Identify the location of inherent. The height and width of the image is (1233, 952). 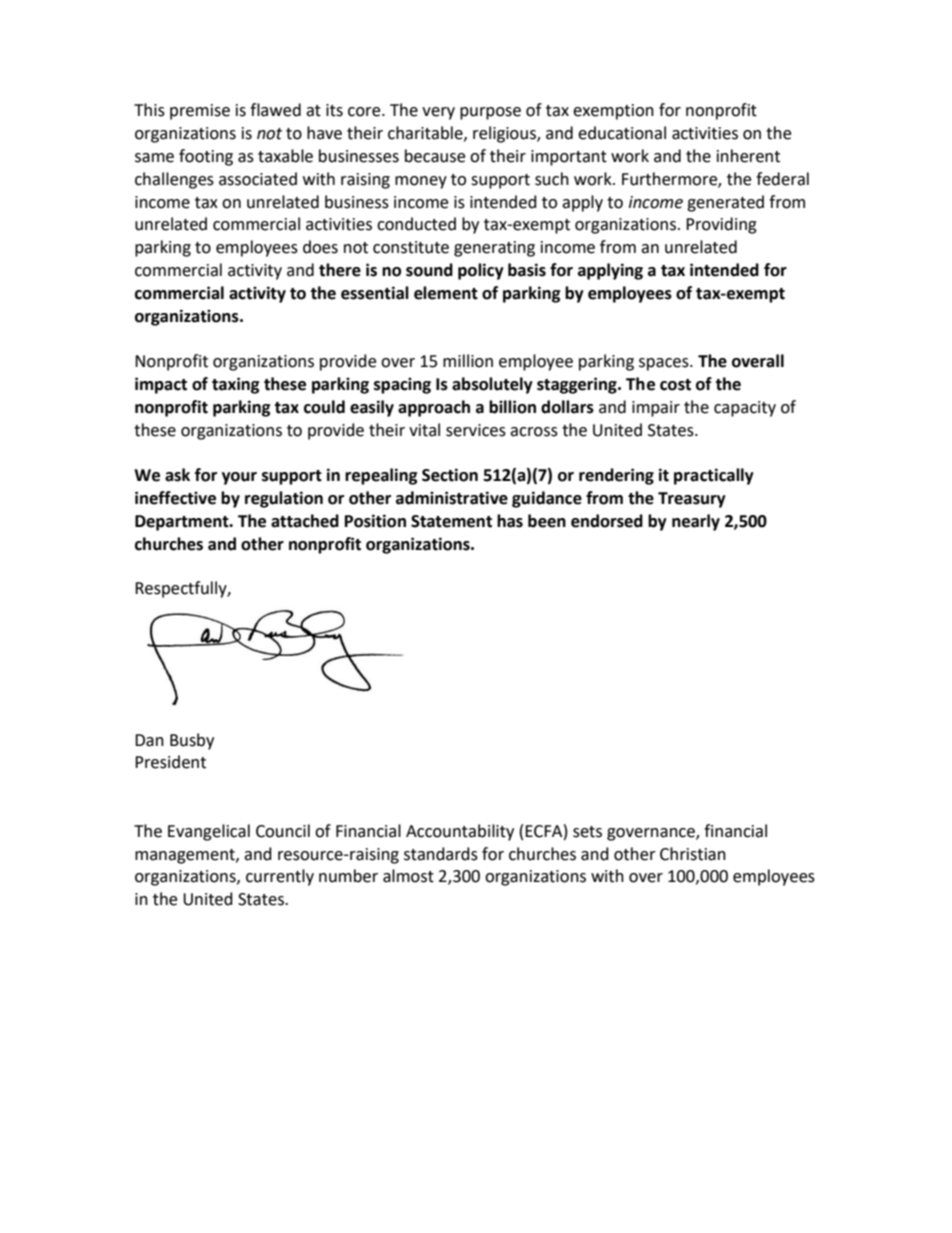
(748, 156).
